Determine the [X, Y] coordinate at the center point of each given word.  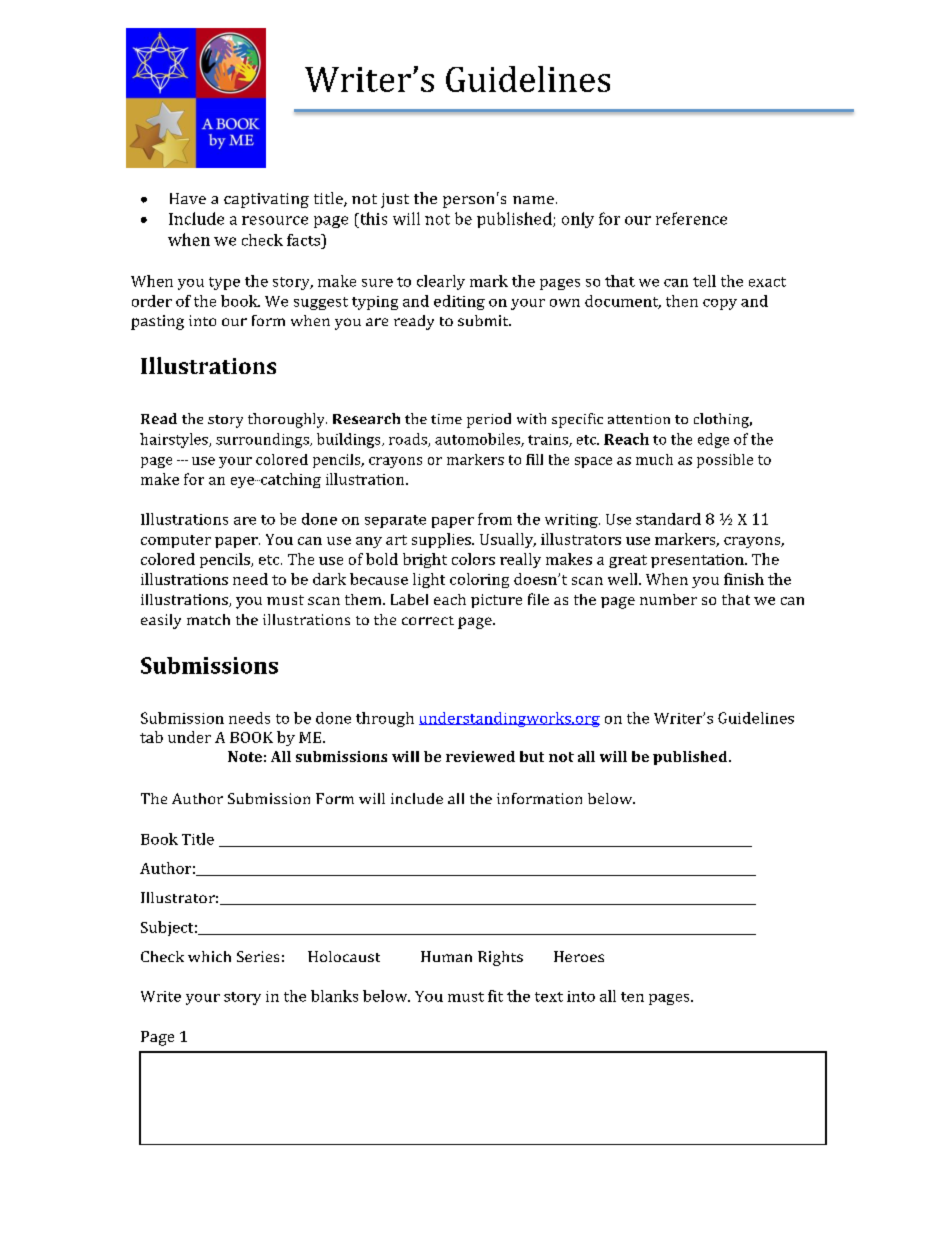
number [668, 599]
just [395, 200]
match [208, 619]
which [209, 956]
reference [691, 218]
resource [275, 220]
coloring [479, 580]
